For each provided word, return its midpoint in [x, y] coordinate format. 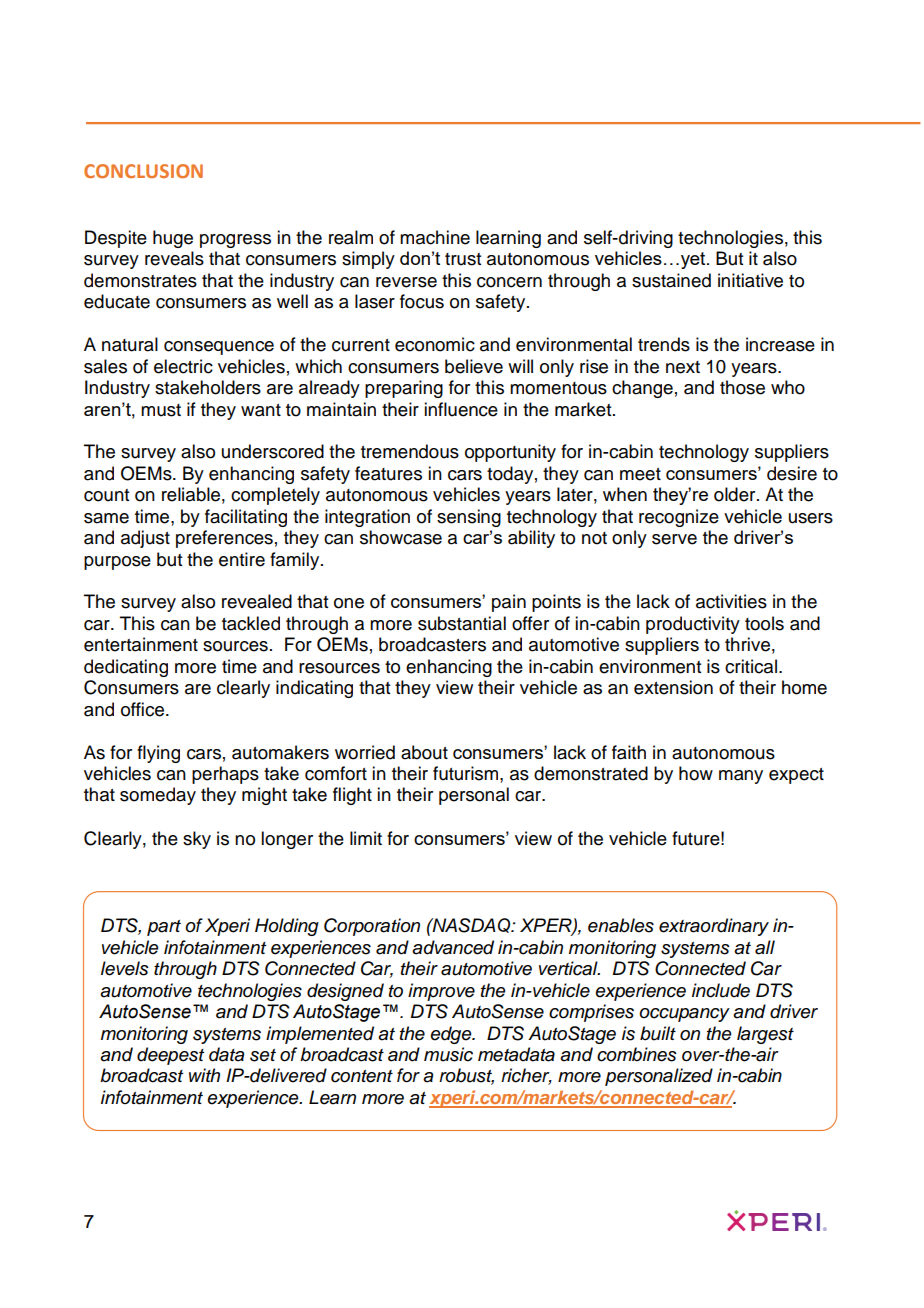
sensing [469, 518]
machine [435, 237]
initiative [750, 280]
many [741, 777]
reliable [191, 494]
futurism [467, 773]
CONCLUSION [143, 171]
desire [792, 473]
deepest [170, 1056]
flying [158, 754]
